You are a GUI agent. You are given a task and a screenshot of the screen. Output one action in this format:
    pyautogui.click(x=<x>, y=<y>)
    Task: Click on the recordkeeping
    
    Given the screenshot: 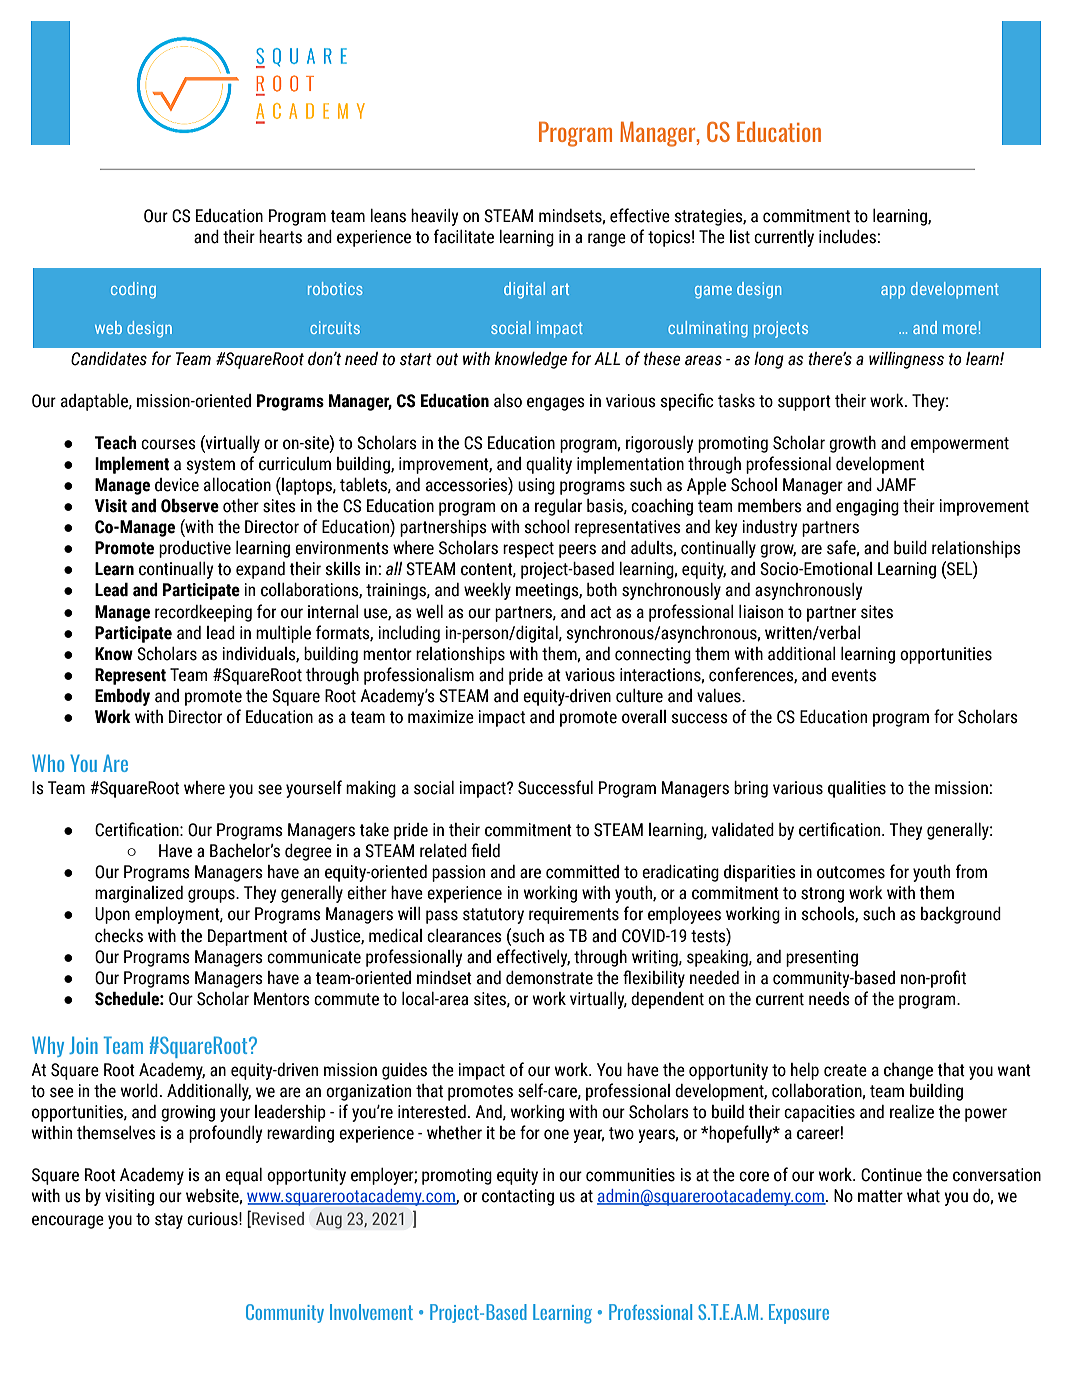 What is the action you would take?
    pyautogui.click(x=203, y=613)
